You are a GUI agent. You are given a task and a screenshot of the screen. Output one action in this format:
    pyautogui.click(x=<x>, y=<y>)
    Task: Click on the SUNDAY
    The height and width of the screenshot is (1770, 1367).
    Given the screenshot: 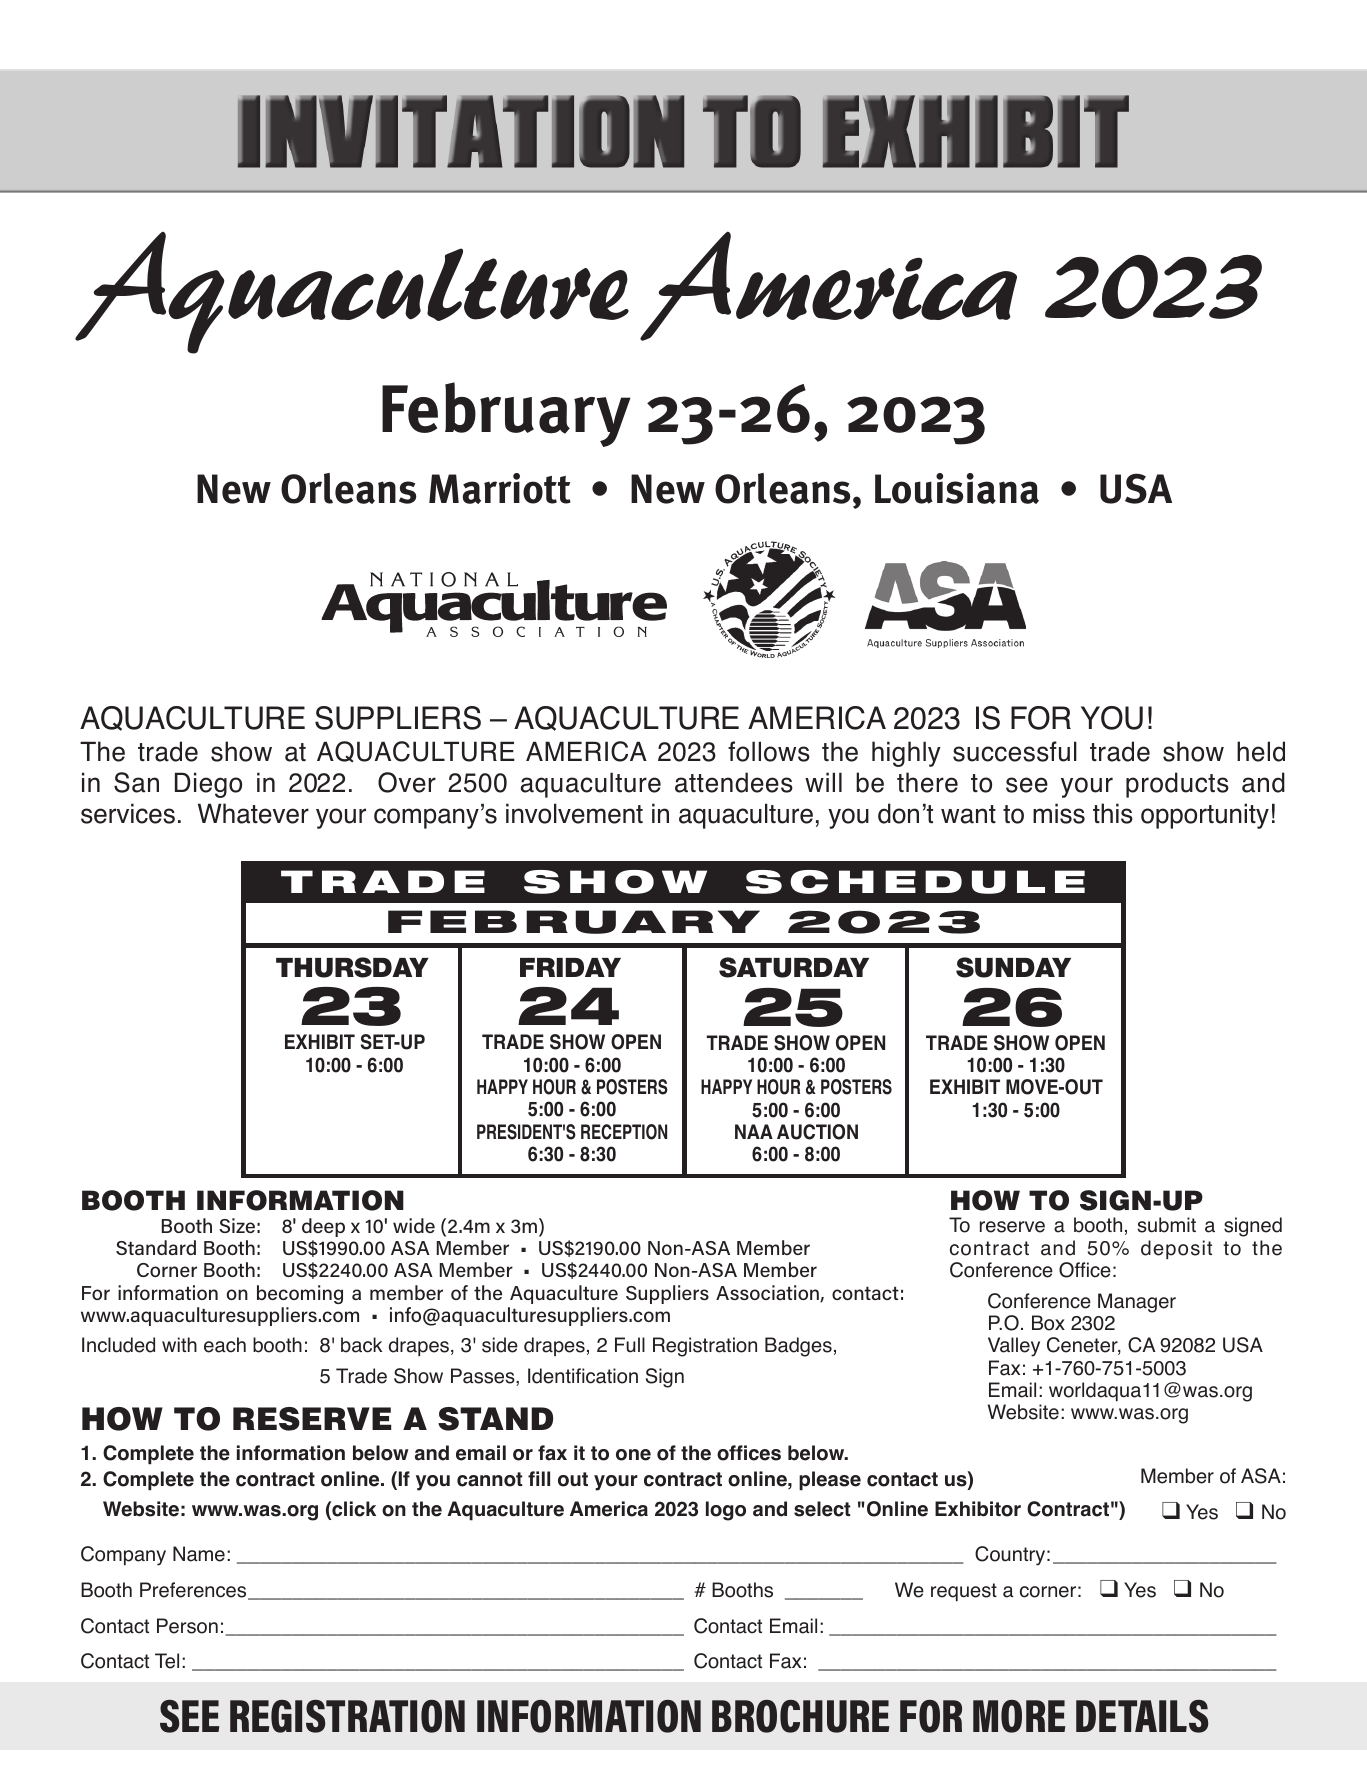 What is the action you would take?
    pyautogui.click(x=1013, y=967)
